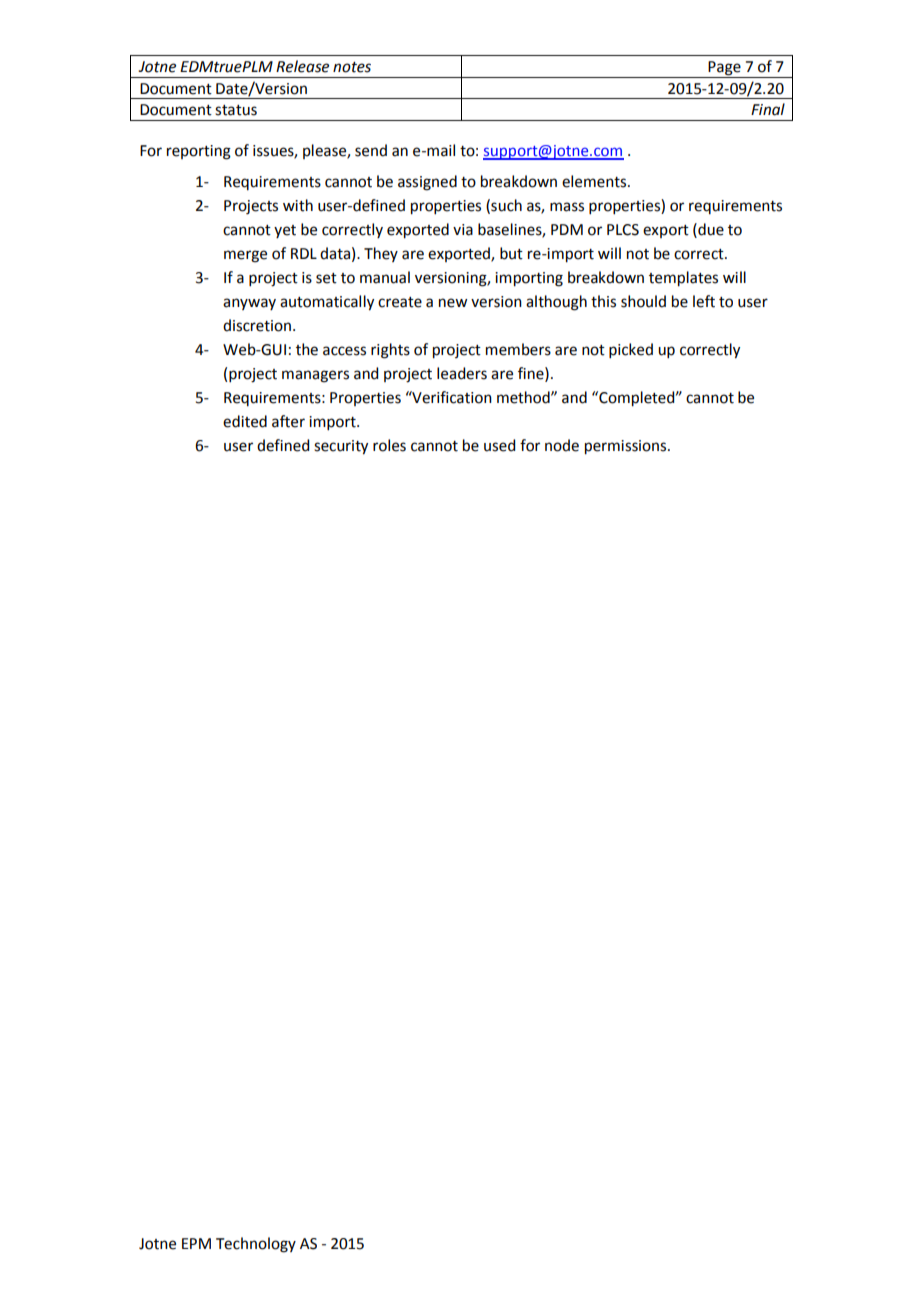 This image has height=1308, width=924. I want to click on node, so click(562, 445).
